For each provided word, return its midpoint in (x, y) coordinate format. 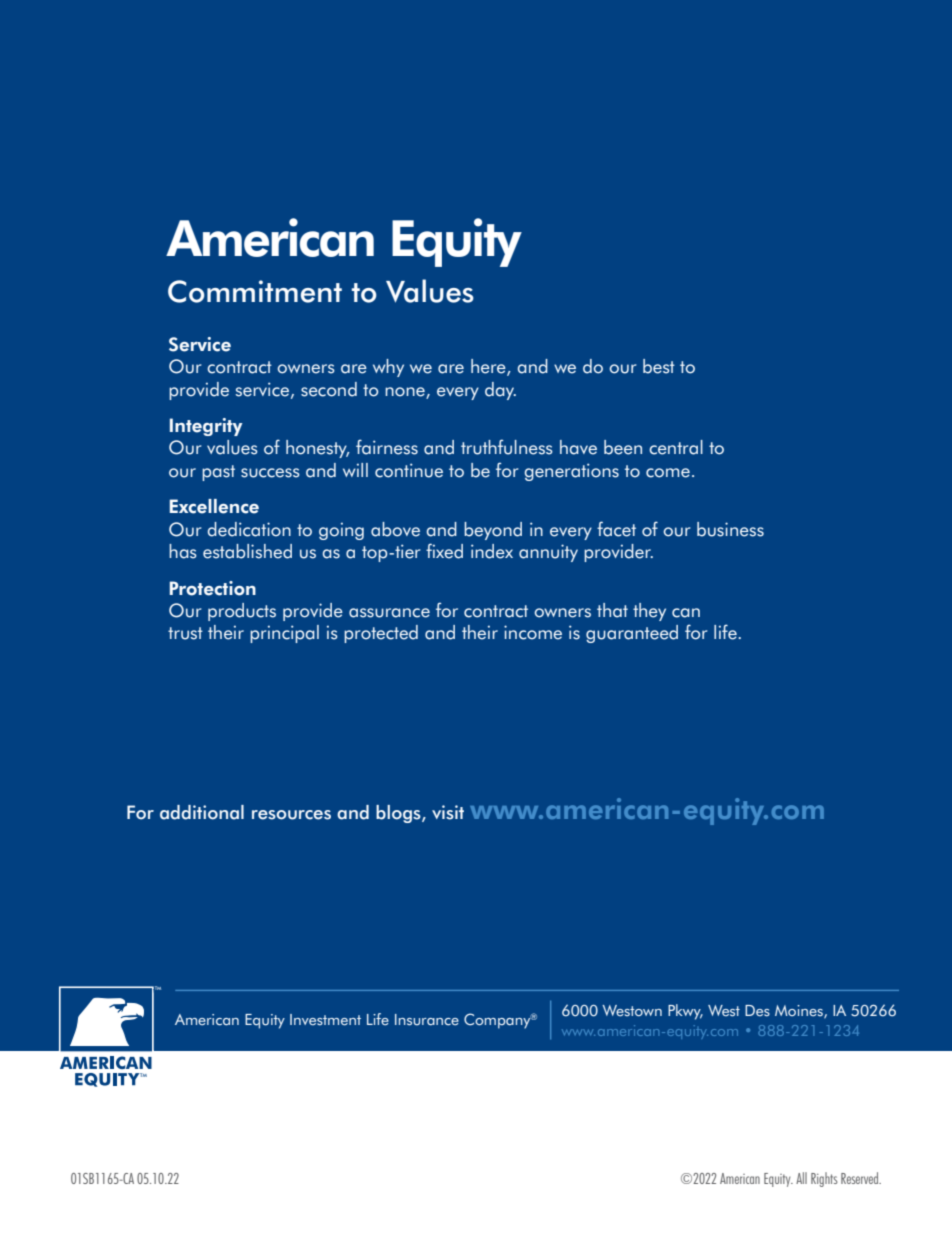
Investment (325, 1020)
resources (291, 815)
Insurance (427, 1020)
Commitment (255, 291)
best (659, 366)
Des (757, 1011)
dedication (249, 529)
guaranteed (632, 634)
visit (448, 812)
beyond (493, 531)
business (730, 529)
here (489, 367)
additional (202, 812)
